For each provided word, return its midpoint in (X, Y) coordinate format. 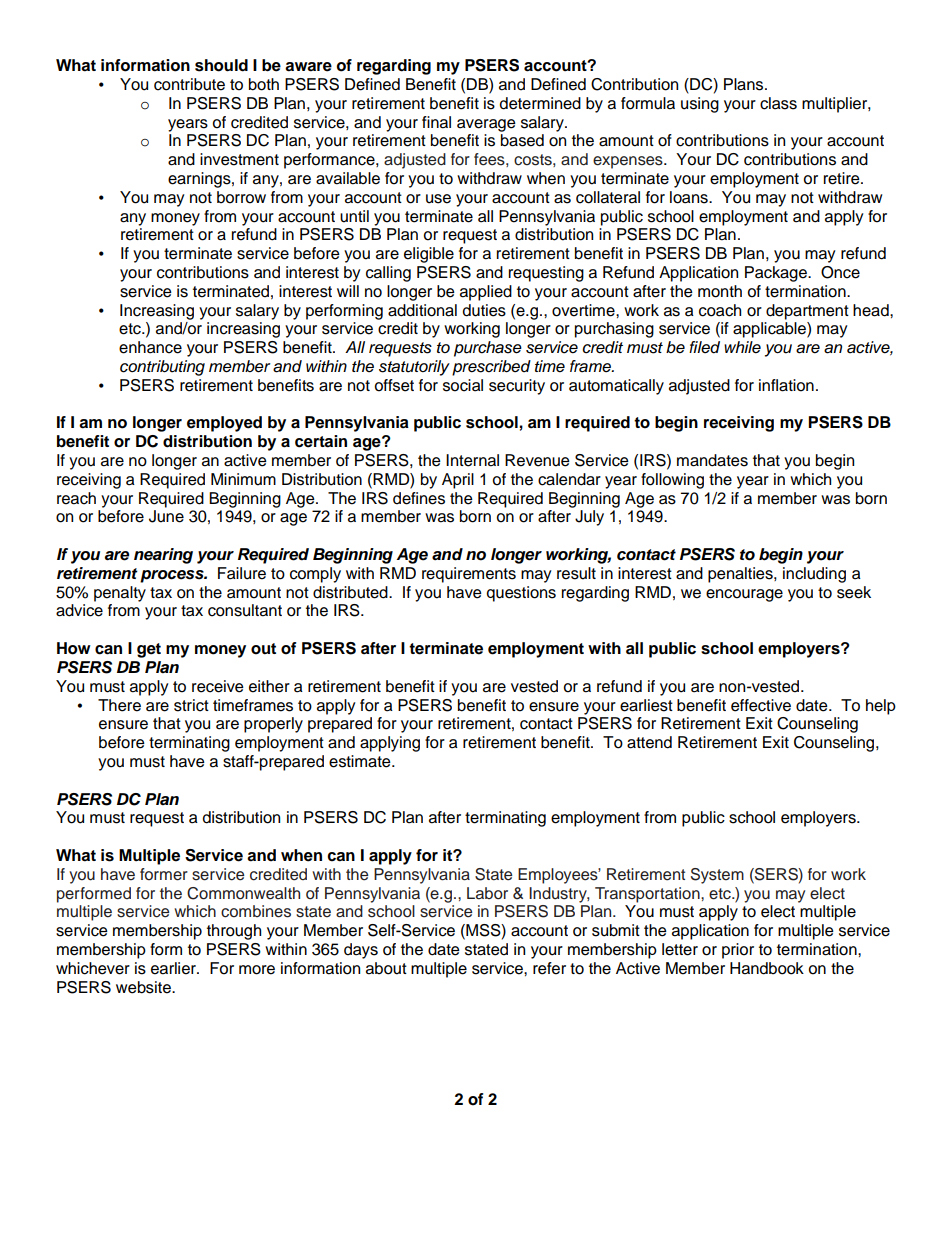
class (778, 103)
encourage (744, 595)
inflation (786, 385)
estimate (361, 761)
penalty (120, 594)
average (486, 125)
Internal (472, 460)
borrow (241, 197)
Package (777, 274)
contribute (189, 84)
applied (486, 293)
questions (521, 594)
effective (761, 705)
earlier (174, 968)
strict (191, 705)
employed (224, 424)
